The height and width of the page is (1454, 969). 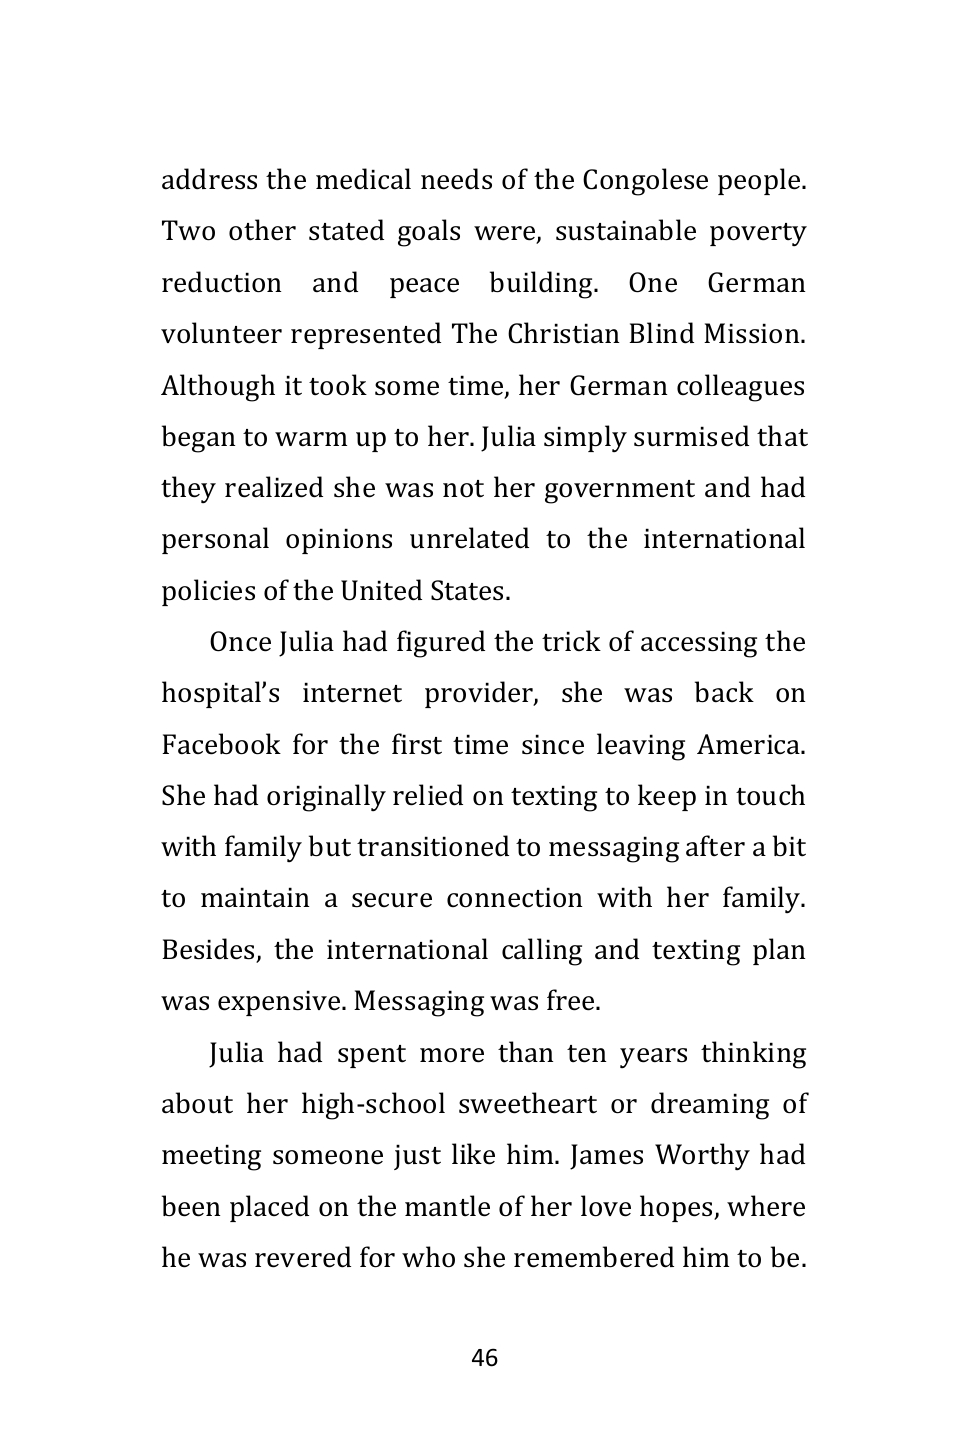 I want to click on hopes, so click(x=677, y=1208).
